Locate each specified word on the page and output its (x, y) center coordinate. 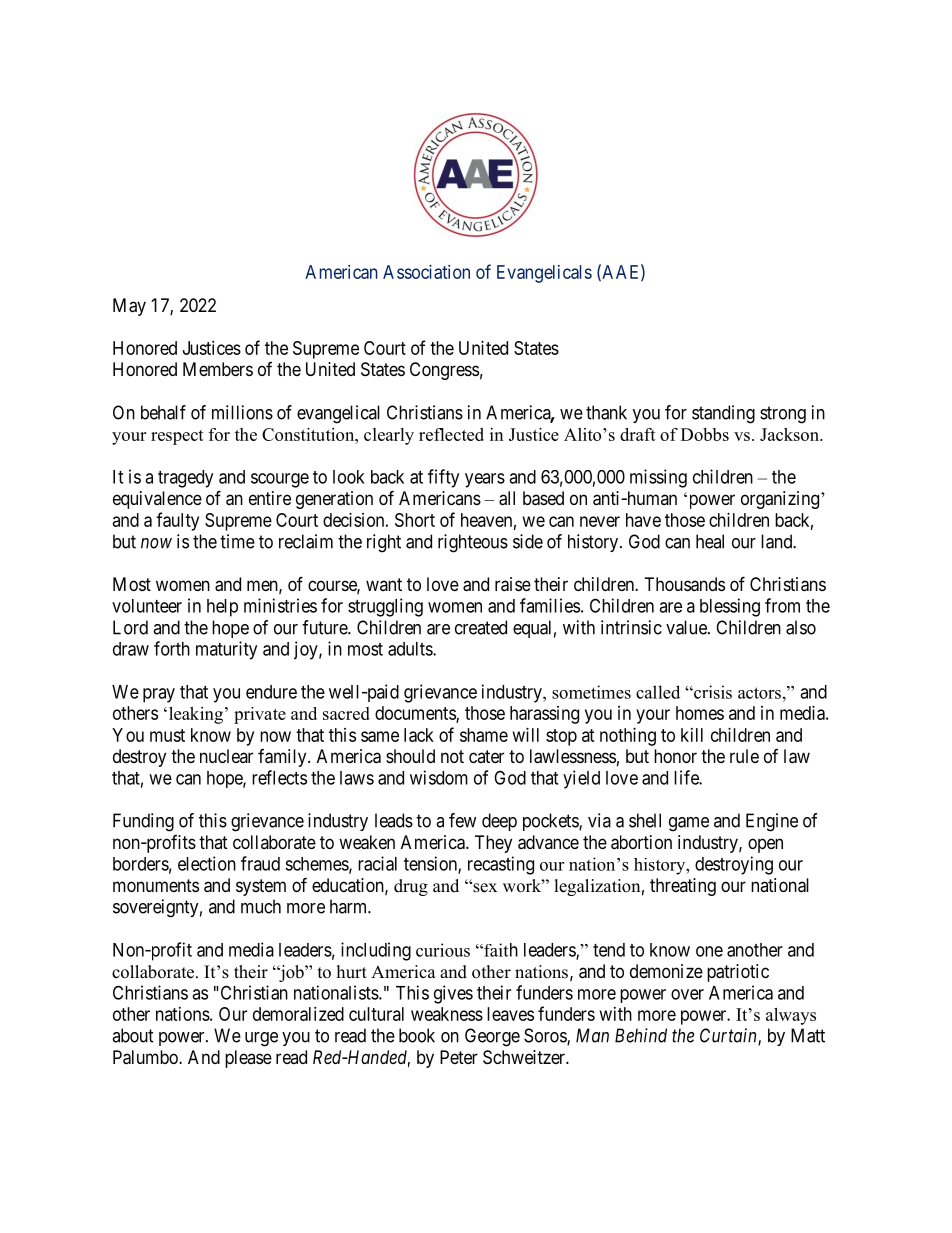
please (248, 1059)
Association (426, 272)
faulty (177, 521)
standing (723, 414)
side (528, 541)
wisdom (439, 777)
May (129, 307)
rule (744, 756)
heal (710, 541)
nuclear (226, 756)
